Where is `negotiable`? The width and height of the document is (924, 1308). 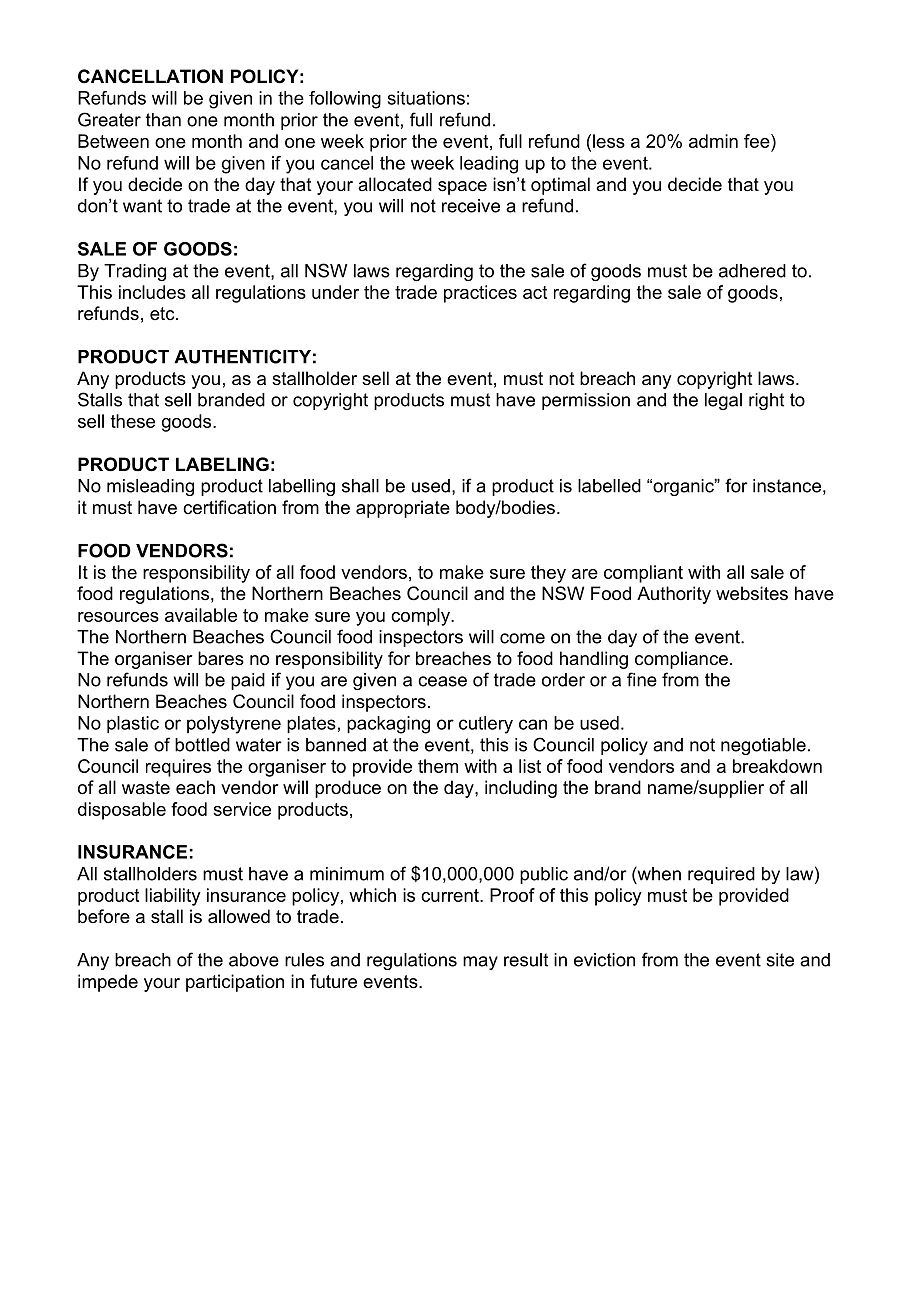
negotiable is located at coordinates (763, 746).
